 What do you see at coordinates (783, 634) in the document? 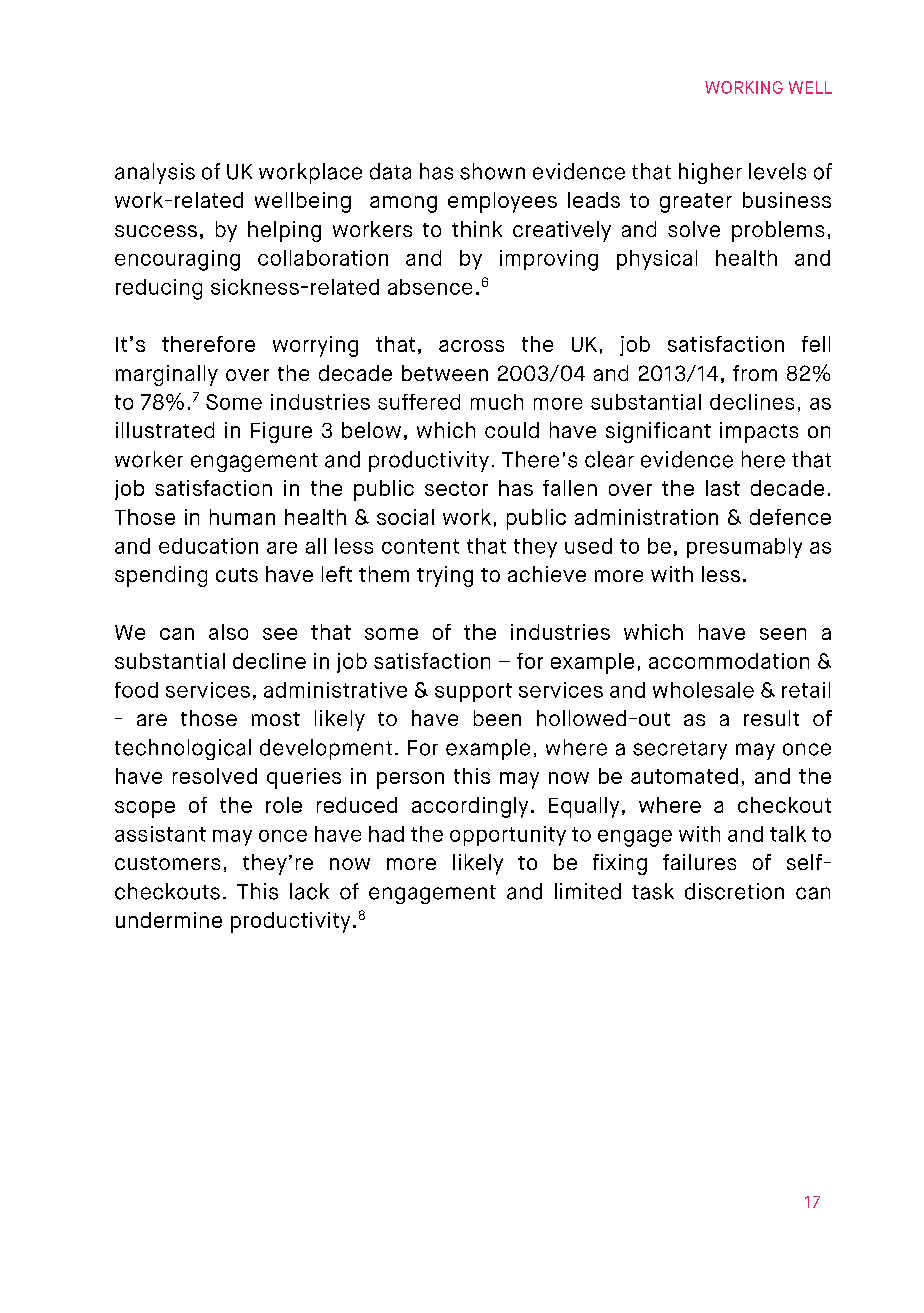
I see `seen` at bounding box center [783, 634].
